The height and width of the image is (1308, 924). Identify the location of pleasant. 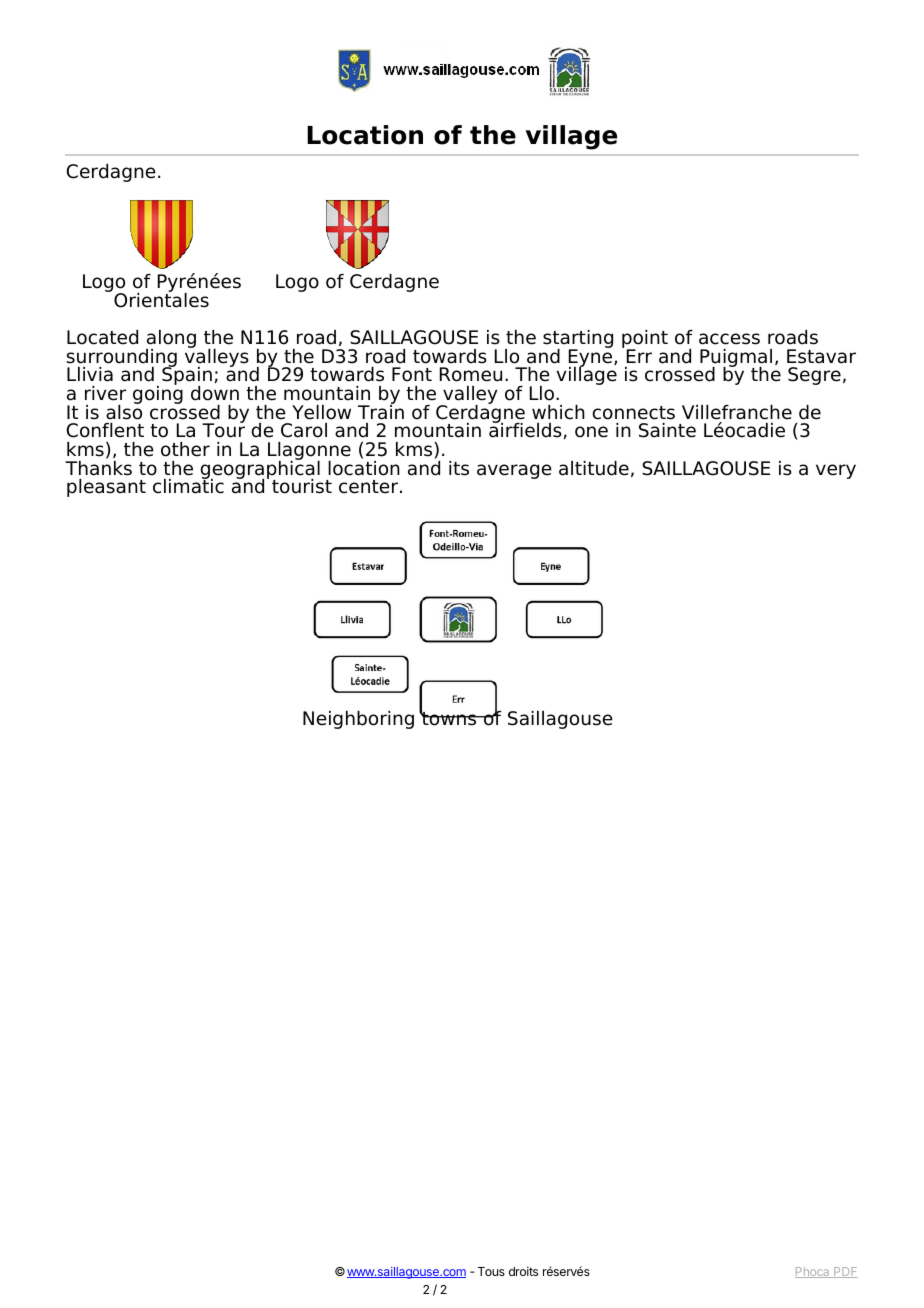
(106, 488).
